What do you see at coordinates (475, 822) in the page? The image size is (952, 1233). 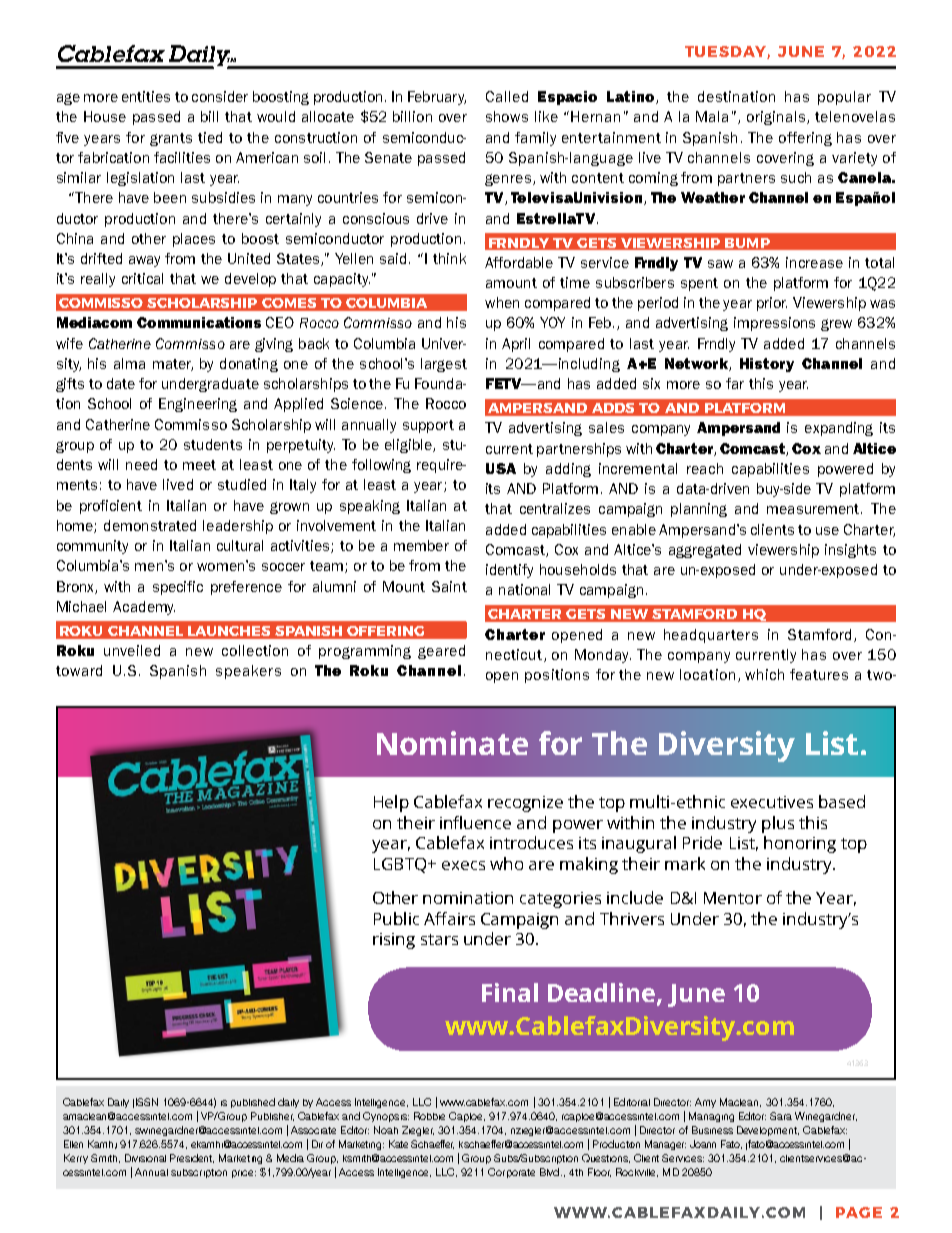 I see `influence` at bounding box center [475, 822].
